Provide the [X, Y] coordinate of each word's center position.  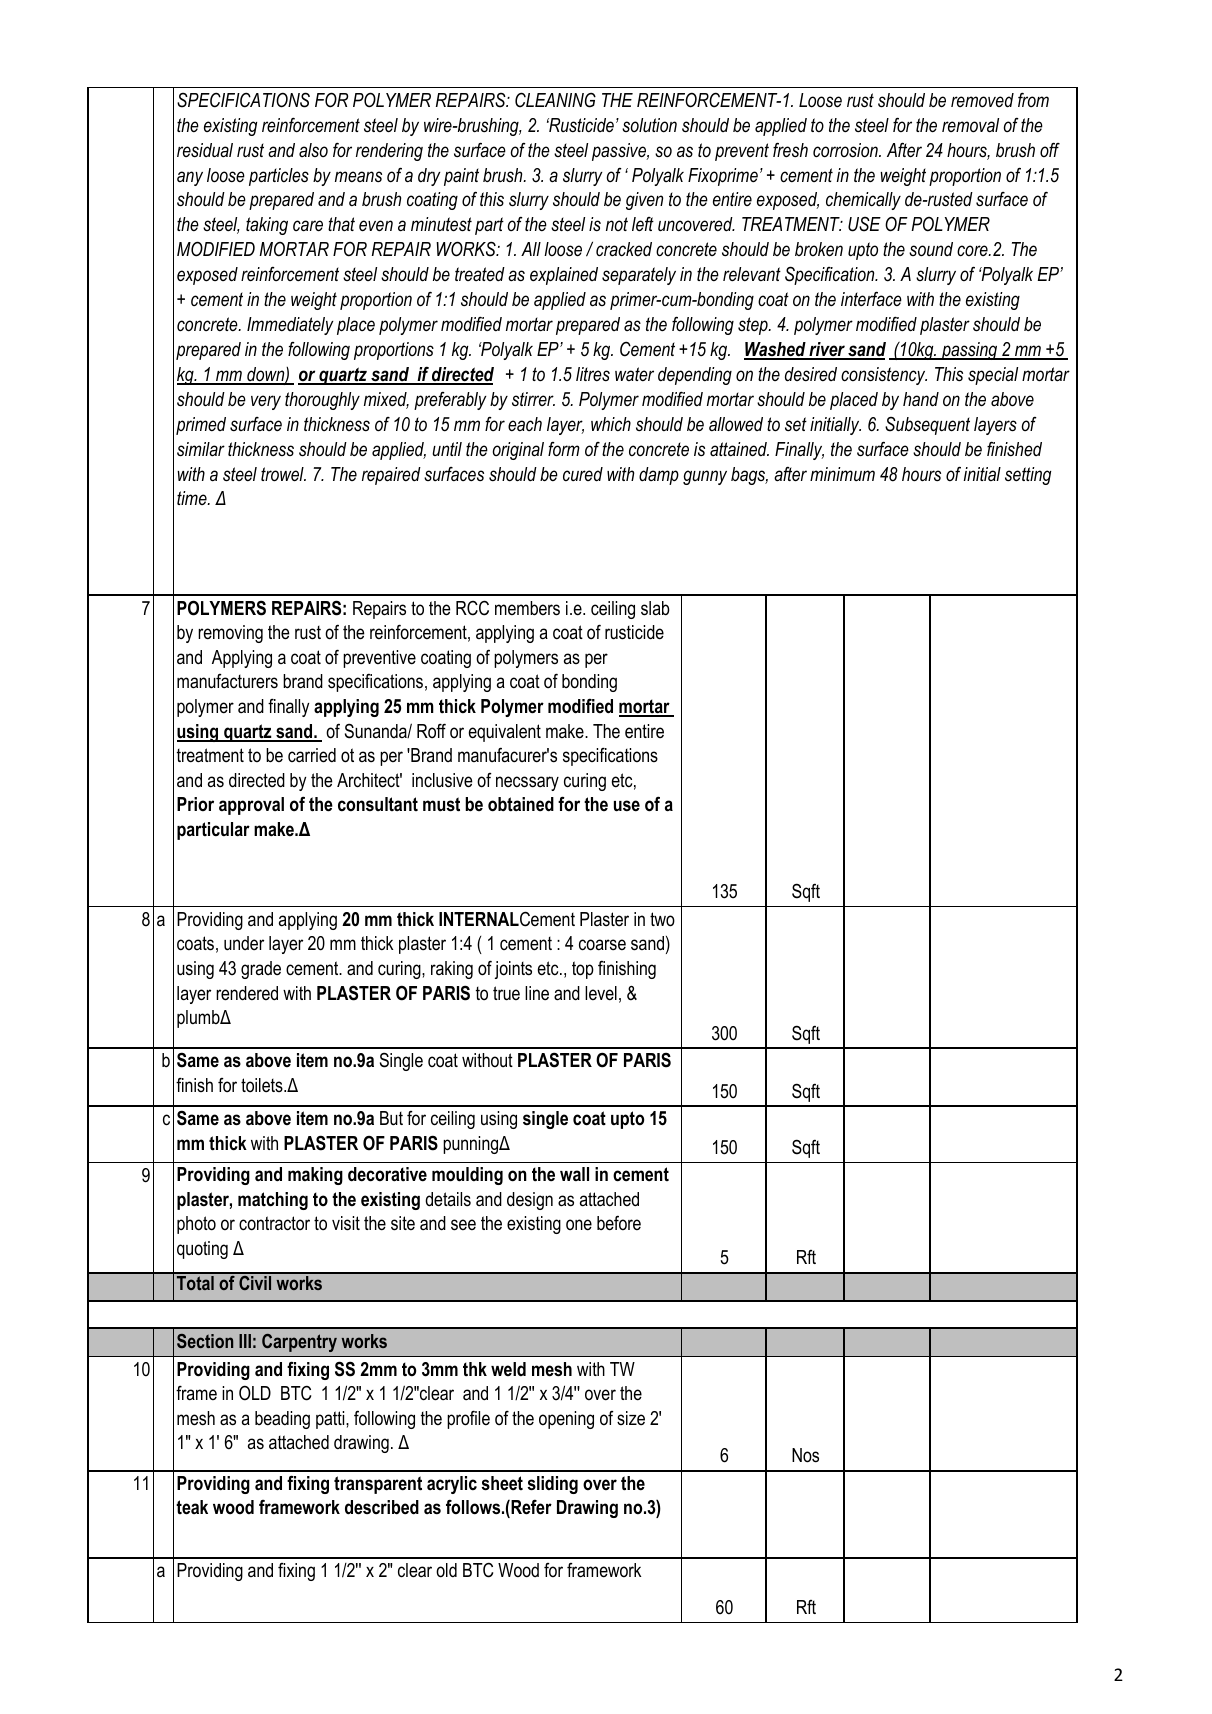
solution [649, 125]
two [662, 919]
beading [282, 1420]
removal [970, 125]
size [631, 1418]
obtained [521, 804]
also [313, 150]
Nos [805, 1455]
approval [251, 806]
